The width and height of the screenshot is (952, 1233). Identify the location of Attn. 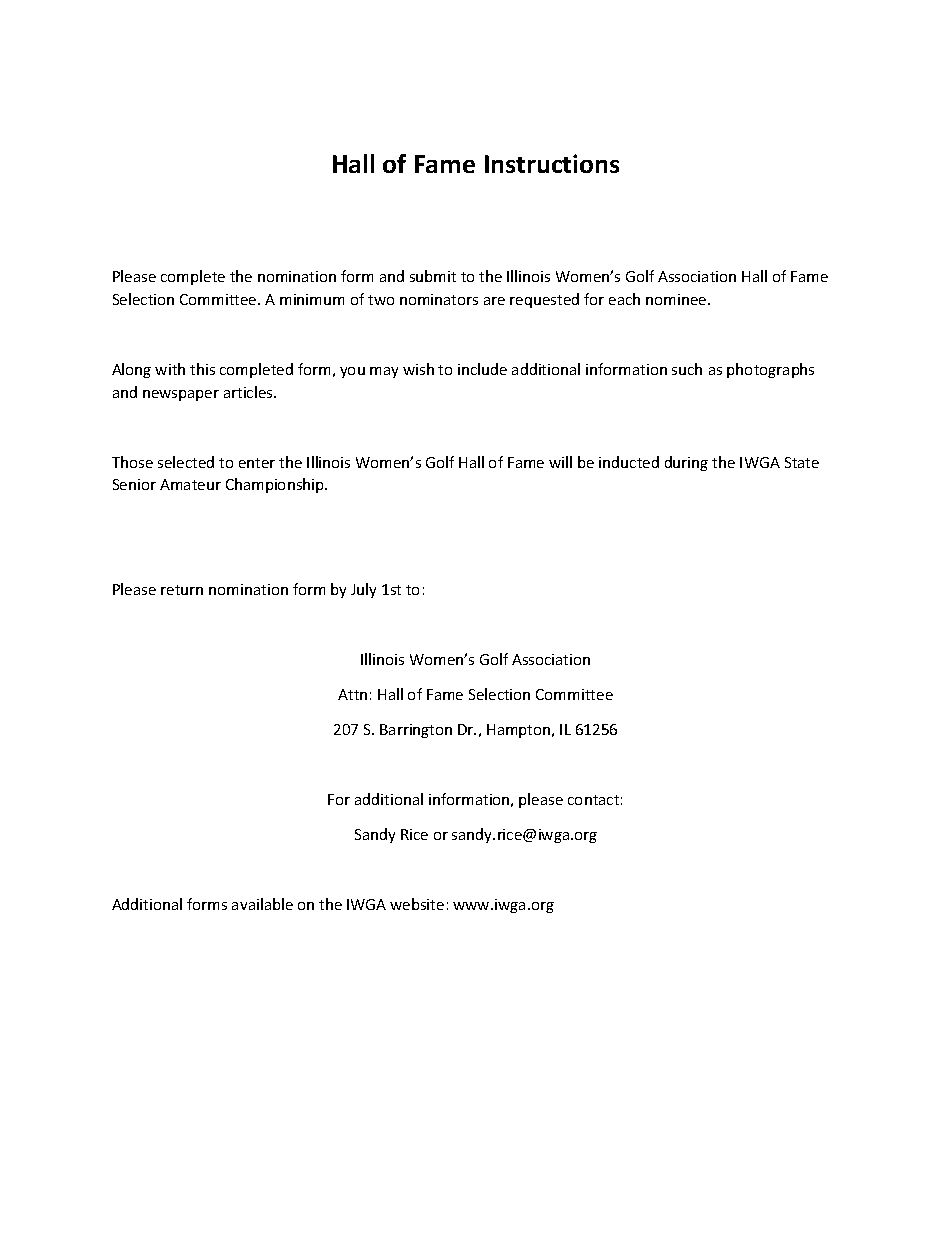
(352, 694).
